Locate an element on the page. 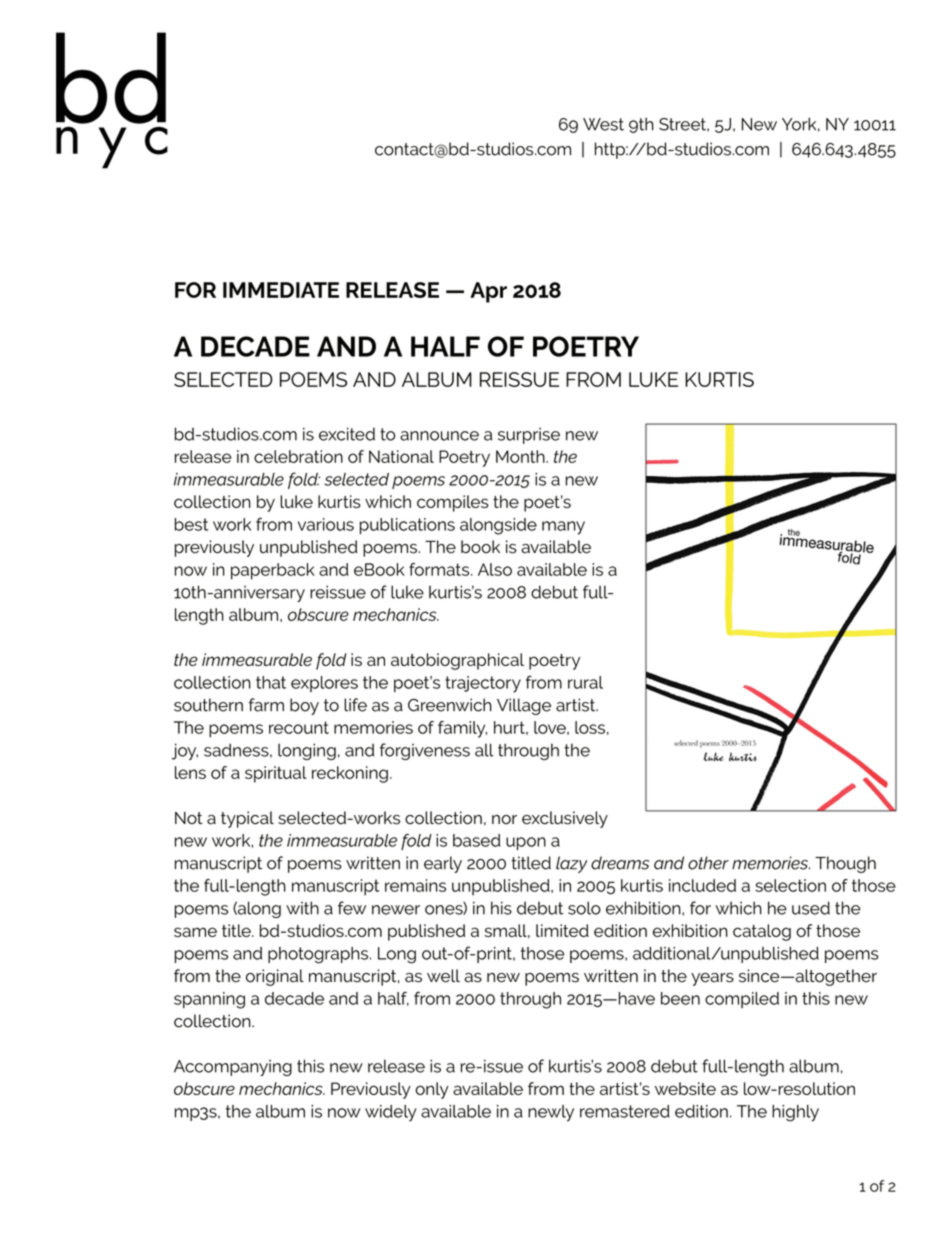 Image resolution: width=952 pixels, height=1233 pixels. rural is located at coordinates (585, 682).
